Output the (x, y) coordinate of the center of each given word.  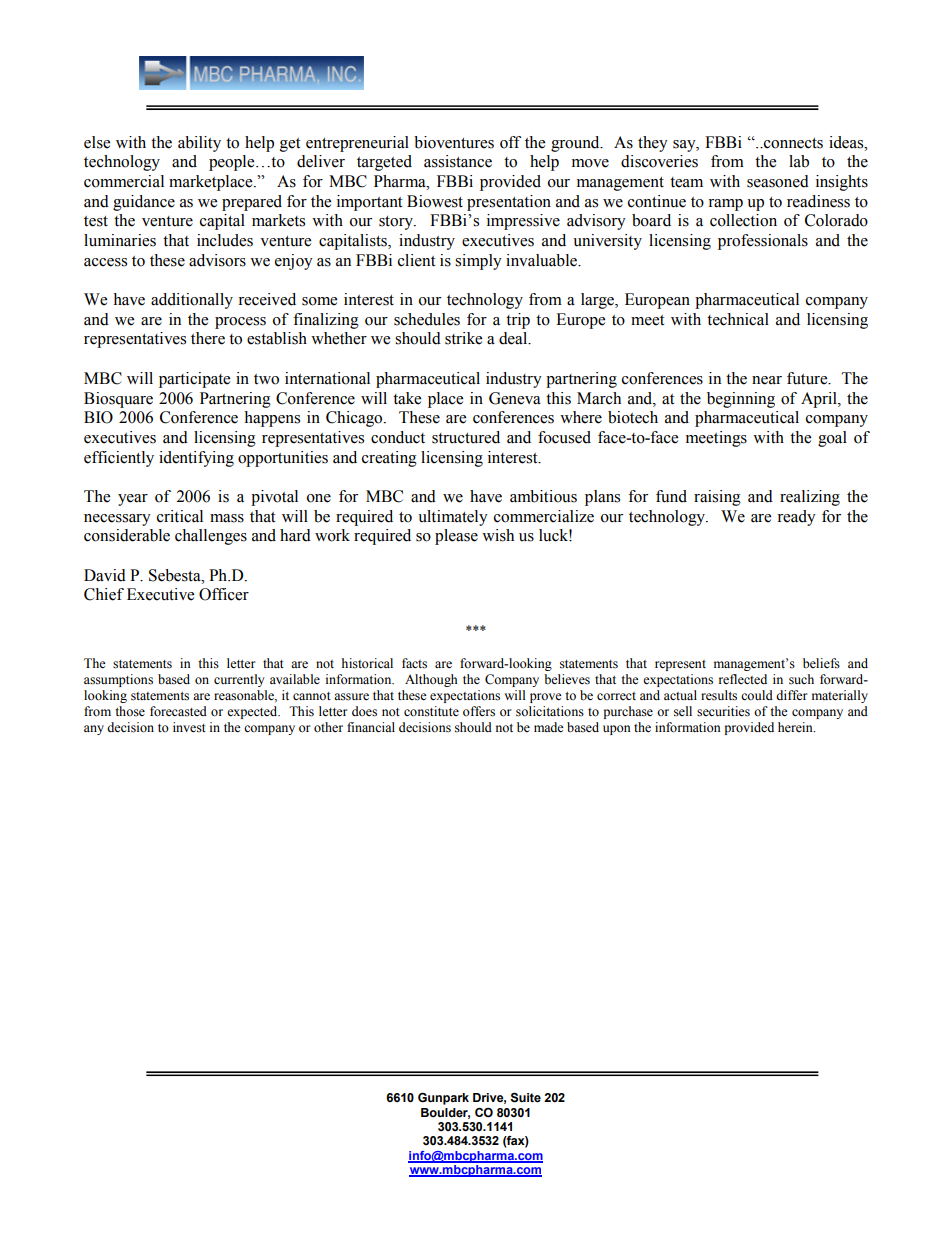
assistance (458, 161)
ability (199, 144)
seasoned (778, 181)
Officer (224, 594)
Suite (525, 1098)
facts (414, 663)
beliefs (821, 663)
